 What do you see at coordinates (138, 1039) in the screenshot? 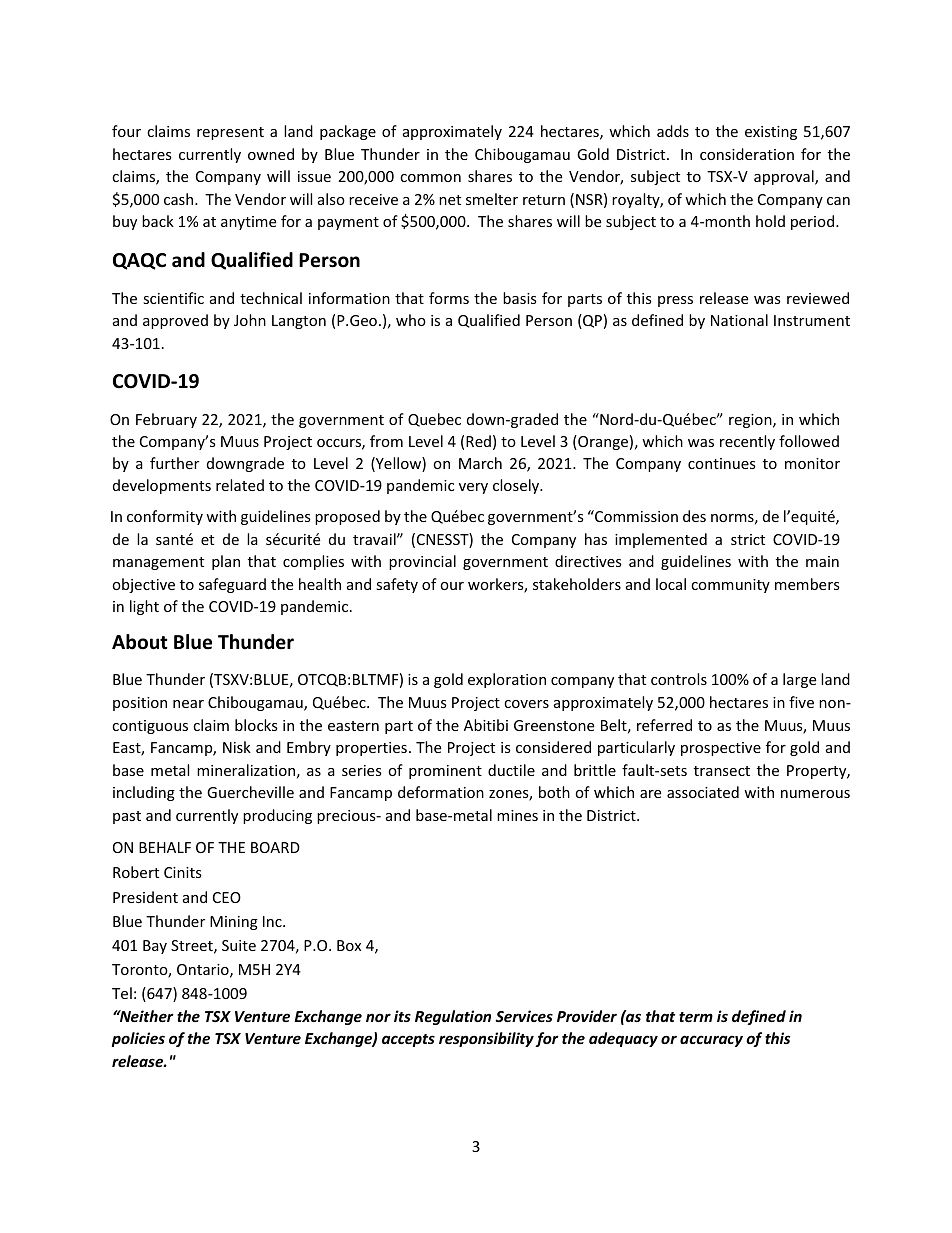
I see `policies` at bounding box center [138, 1039].
